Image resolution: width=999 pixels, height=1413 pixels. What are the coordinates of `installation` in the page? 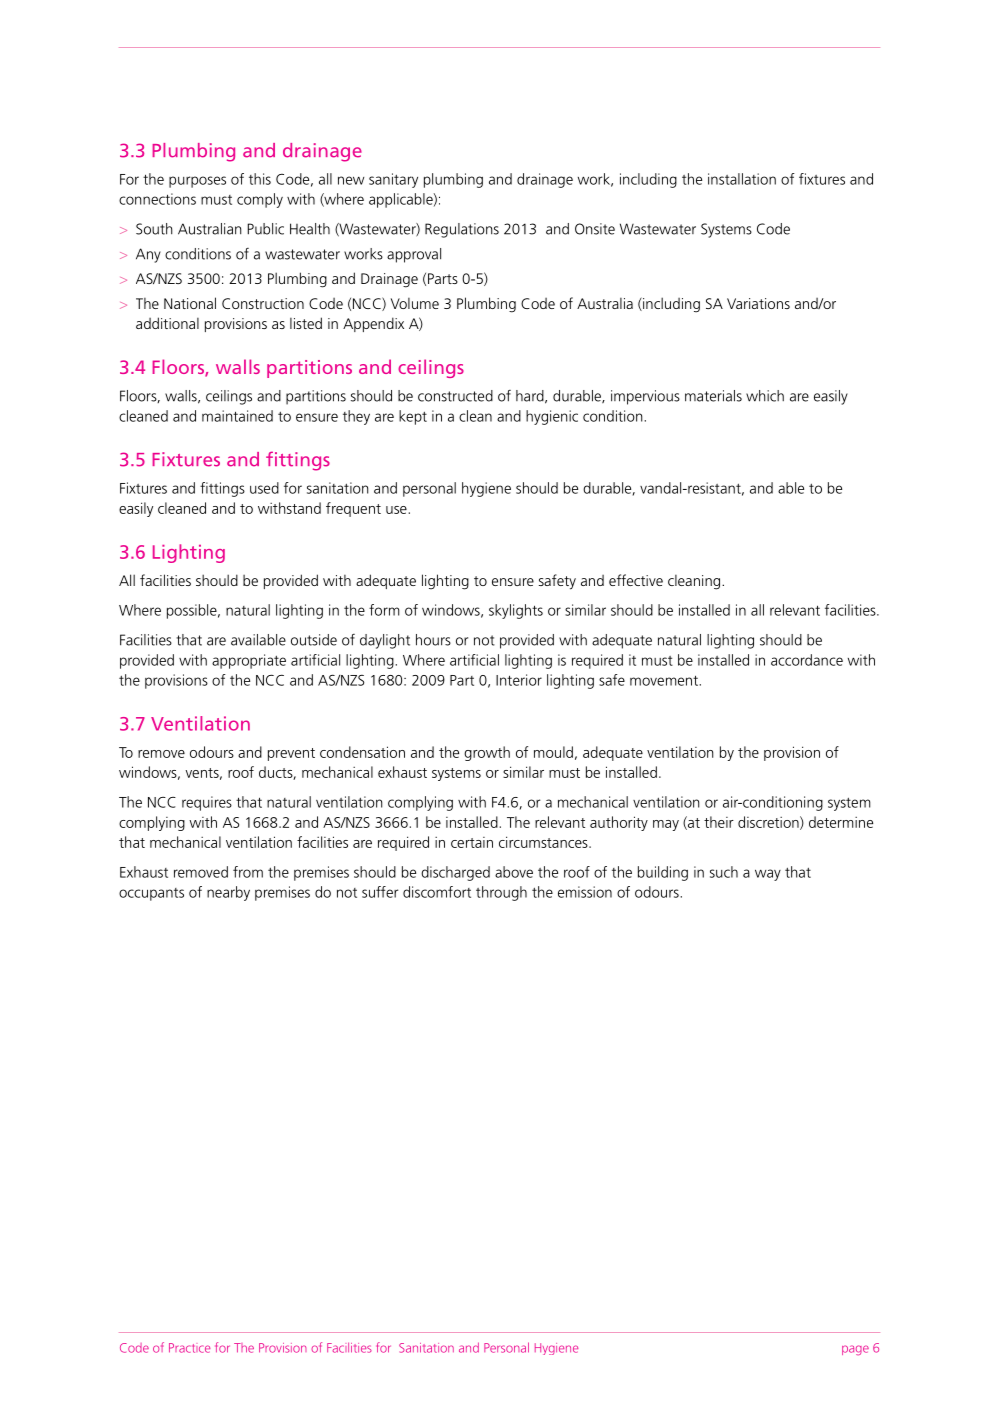 It's located at (742, 179).
